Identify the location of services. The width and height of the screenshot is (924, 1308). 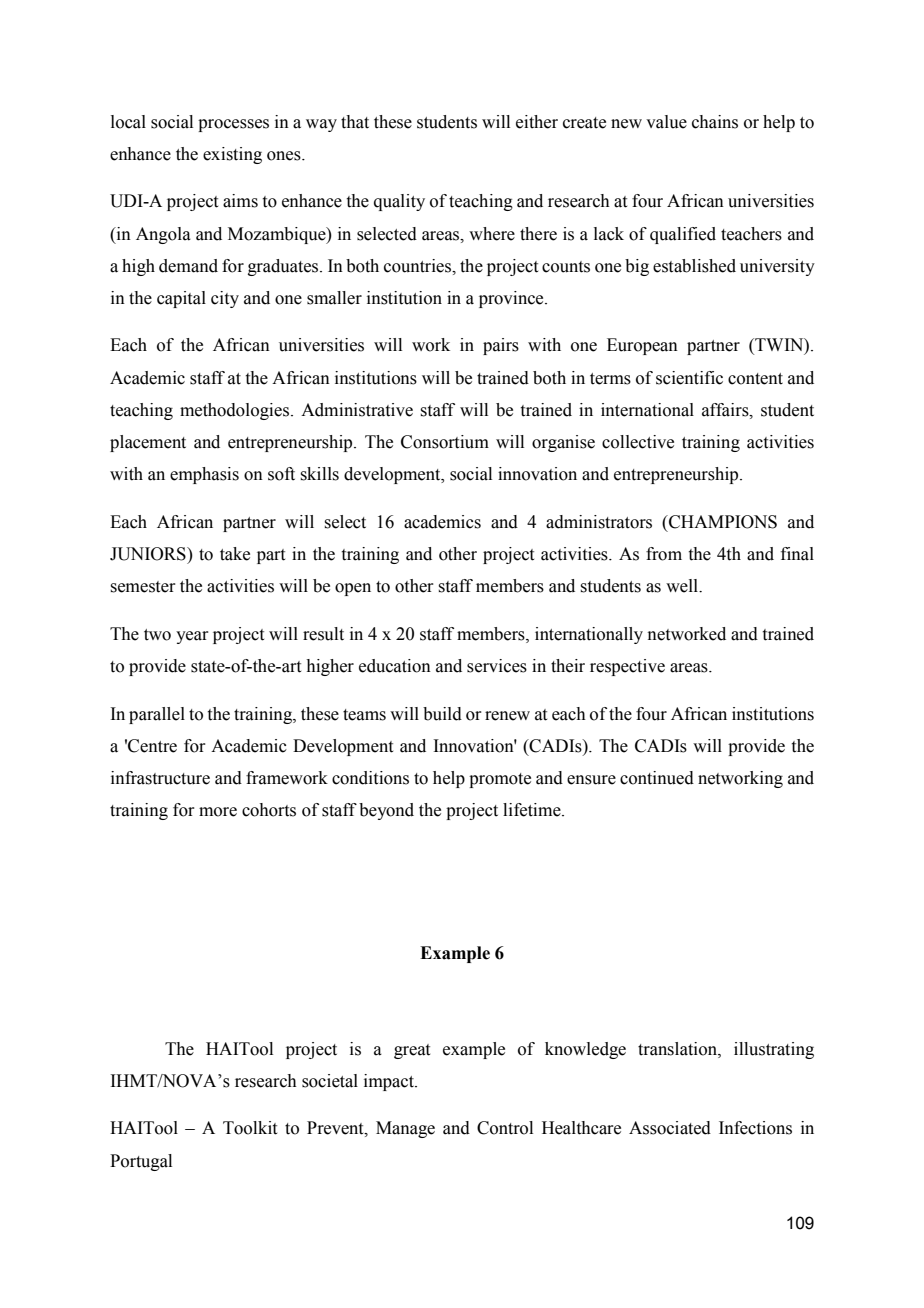
(497, 666).
